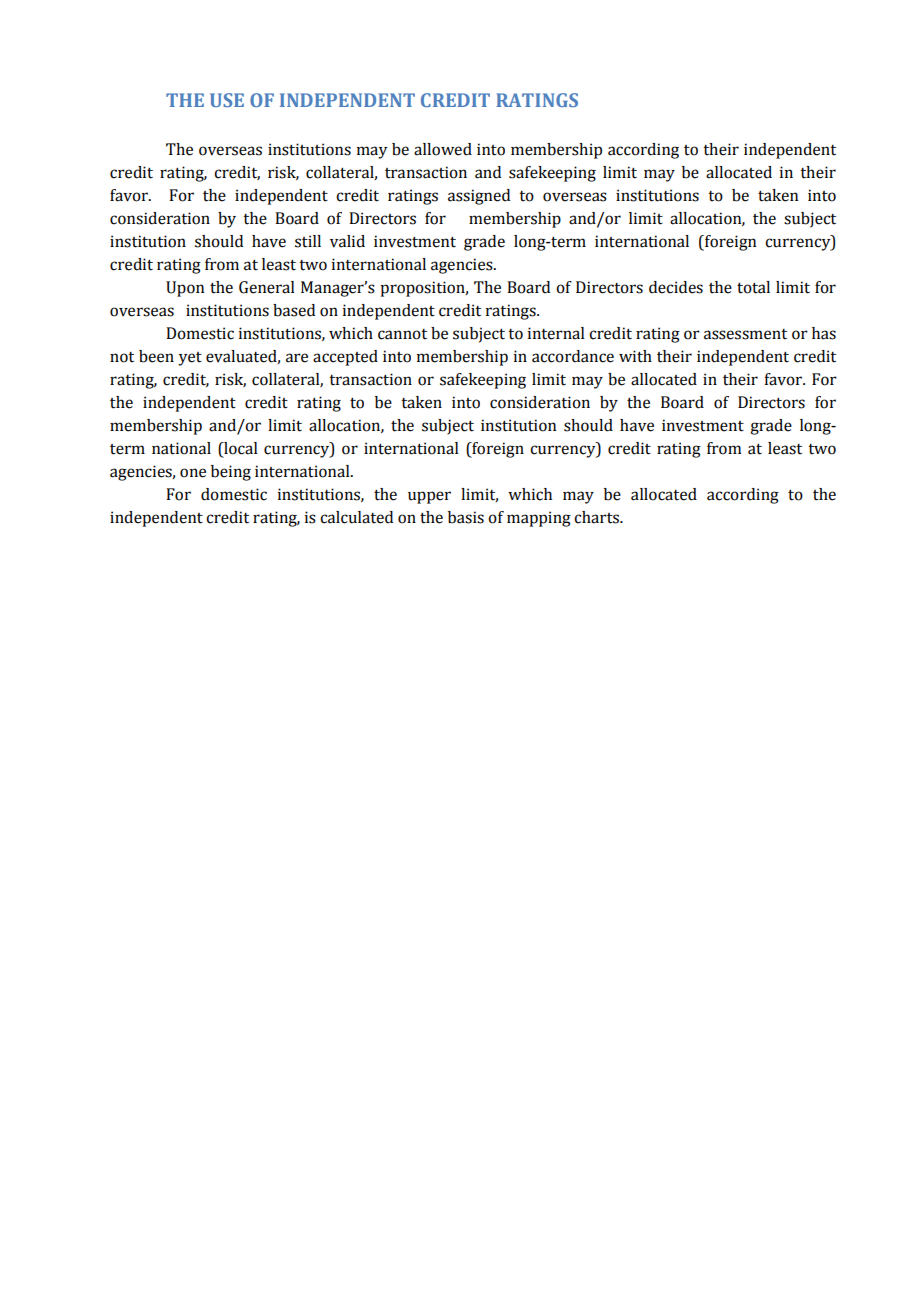  What do you see at coordinates (227, 100) in the screenshot?
I see `USE` at bounding box center [227, 100].
